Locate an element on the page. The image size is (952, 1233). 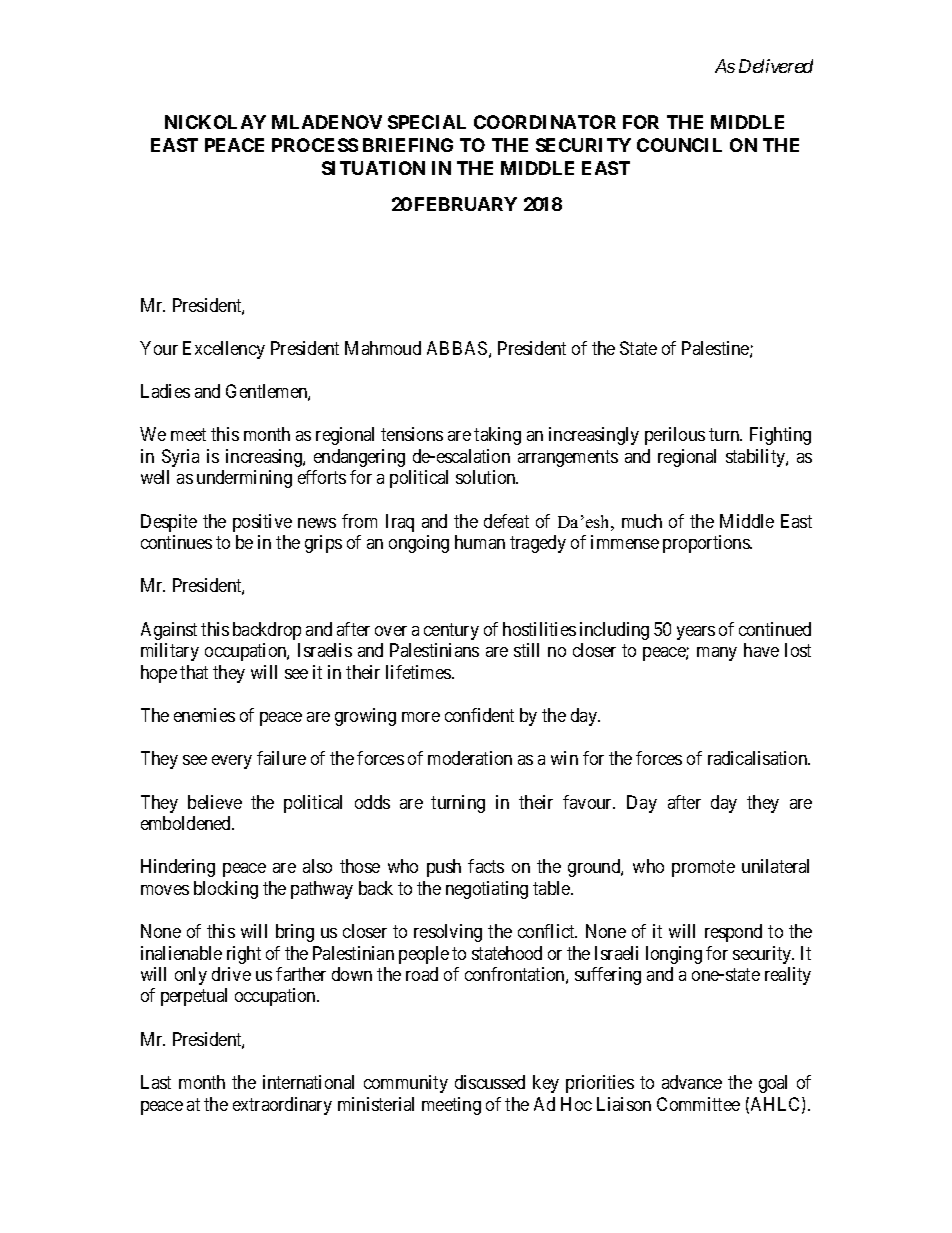
Delivered is located at coordinates (776, 66).
